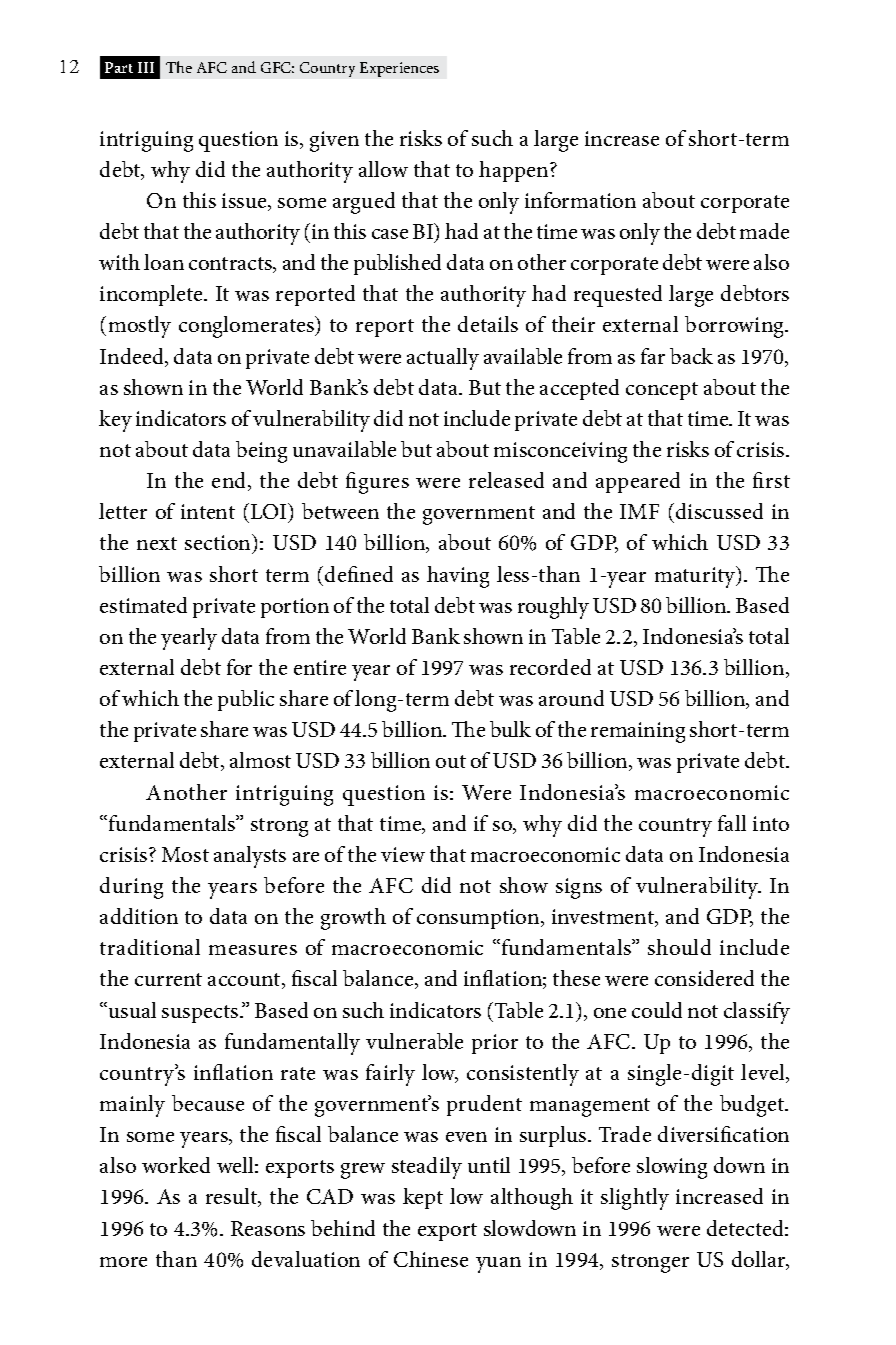 The image size is (896, 1345). I want to click on Chinese, so click(431, 1259).
